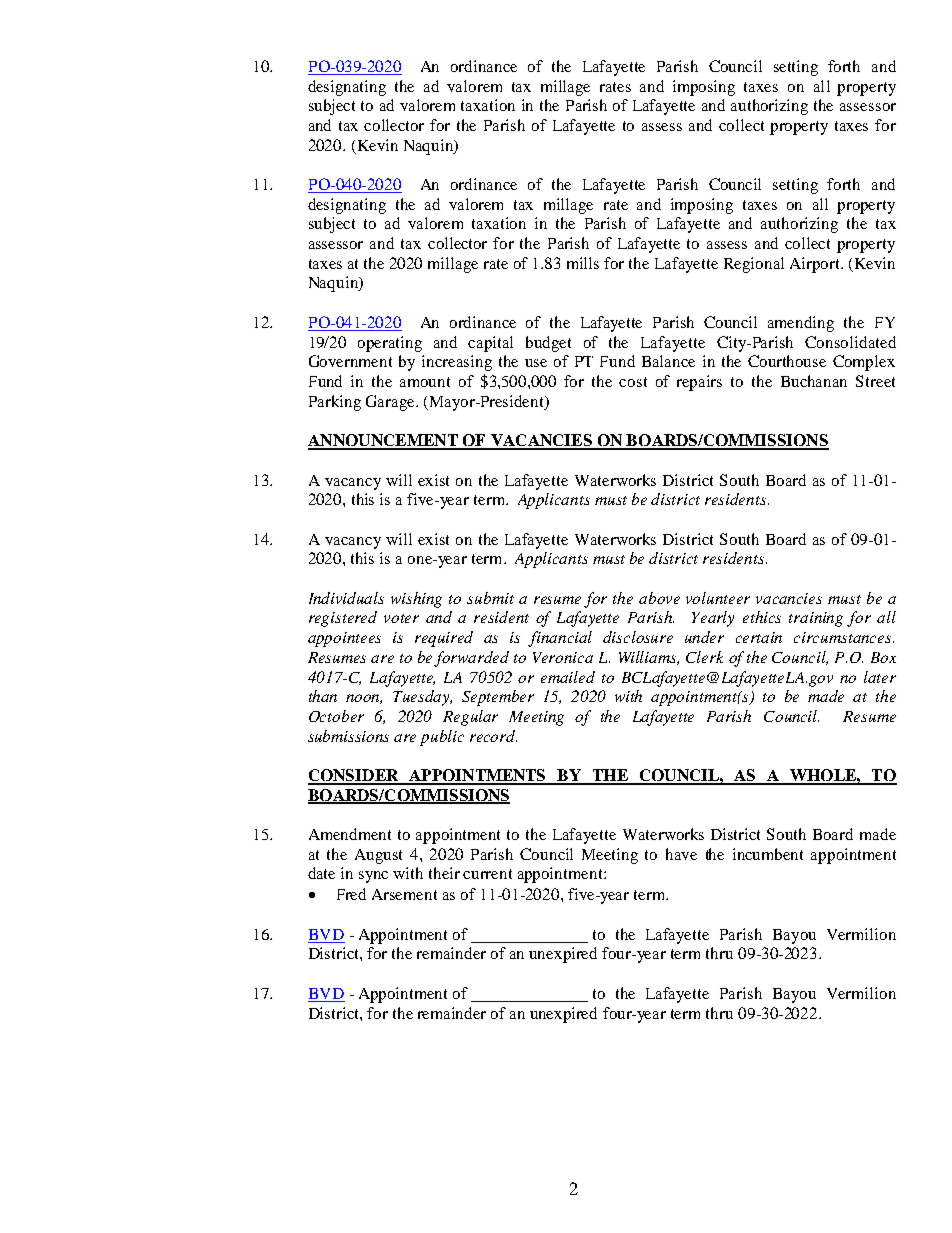 The height and width of the screenshot is (1233, 952). Describe the element at coordinates (814, 381) in the screenshot. I see `Buchanan` at that location.
